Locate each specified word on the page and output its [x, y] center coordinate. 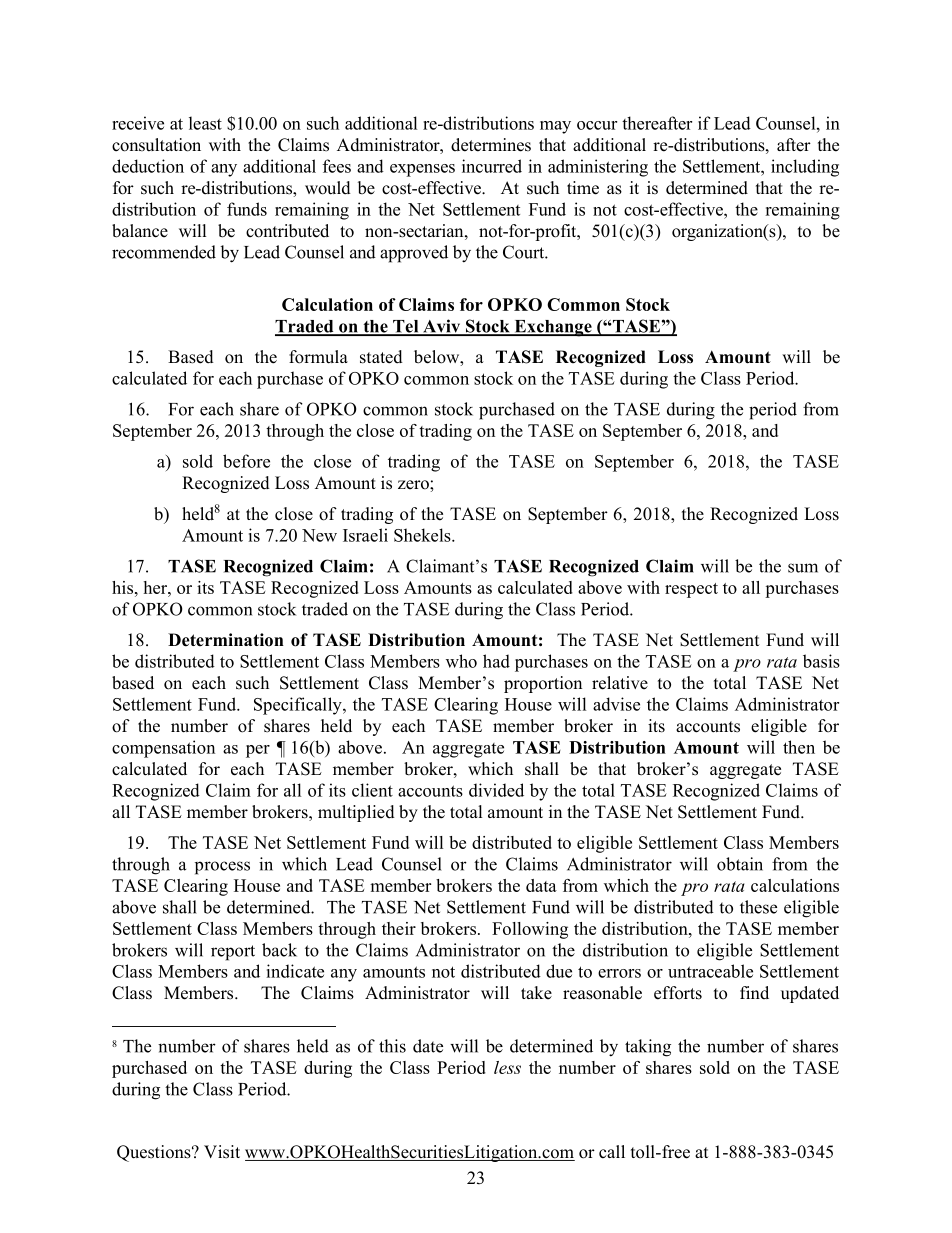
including [805, 168]
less [507, 1067]
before [246, 461]
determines [491, 145]
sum [803, 568]
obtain [740, 864]
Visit [222, 1152]
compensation [163, 749]
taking [648, 1048]
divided [496, 790]
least [205, 123]
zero [414, 485]
